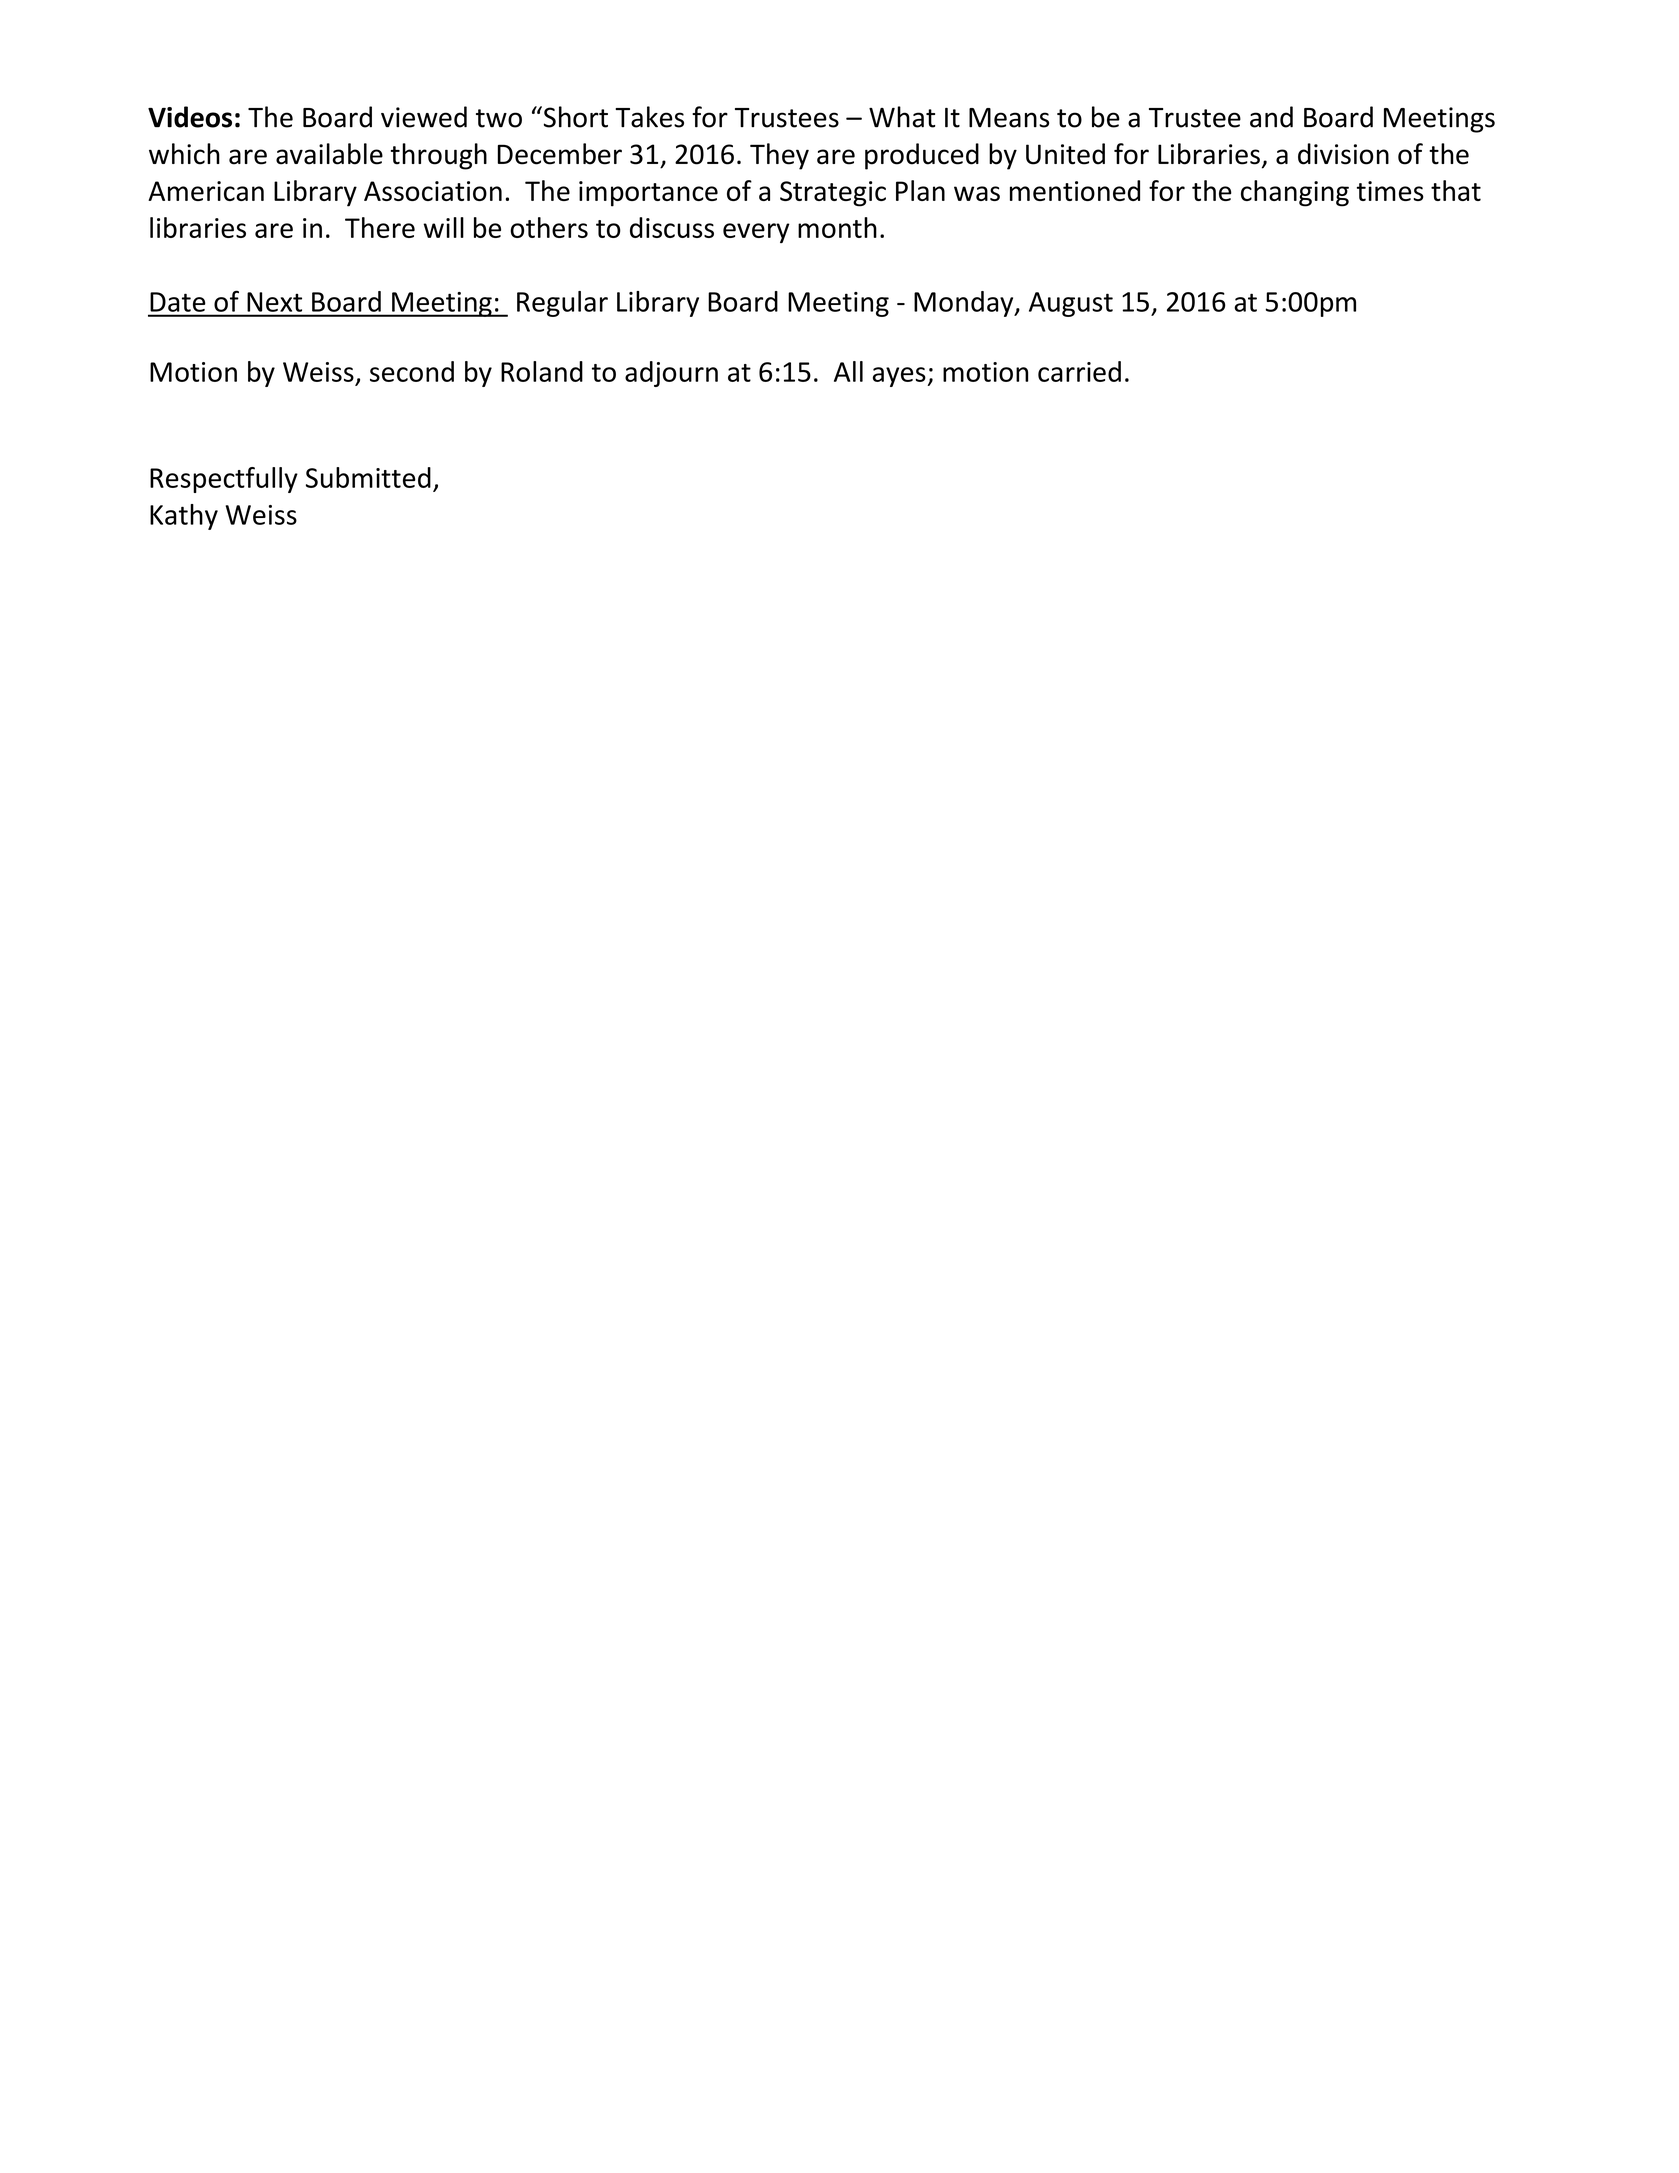  What do you see at coordinates (848, 371) in the image?
I see `All` at bounding box center [848, 371].
